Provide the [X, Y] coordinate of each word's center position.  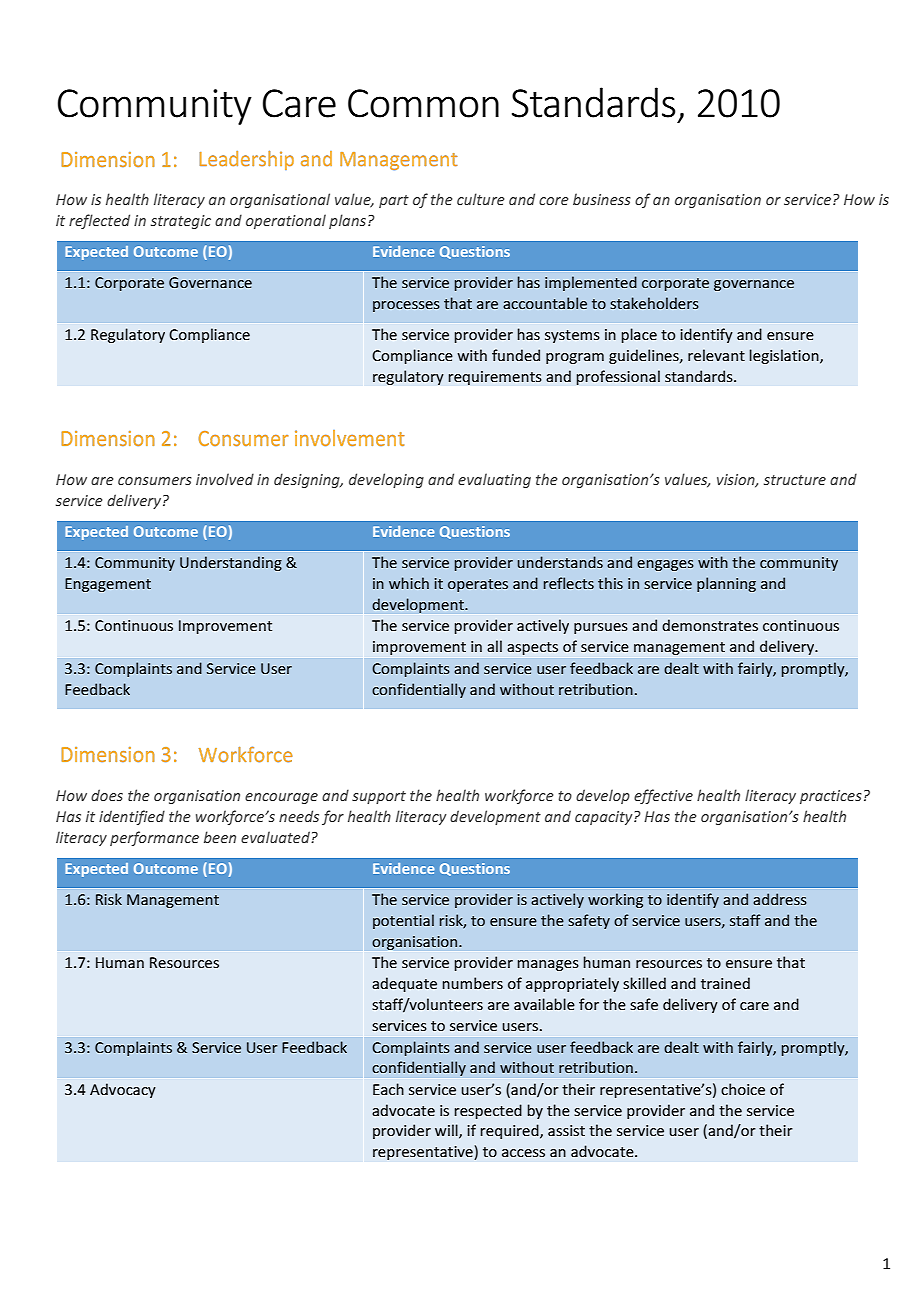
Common [423, 103]
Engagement [108, 585]
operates [478, 585]
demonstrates [710, 625]
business [602, 199]
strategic [181, 222]
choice [743, 1089]
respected [488, 1111]
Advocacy [123, 1090]
